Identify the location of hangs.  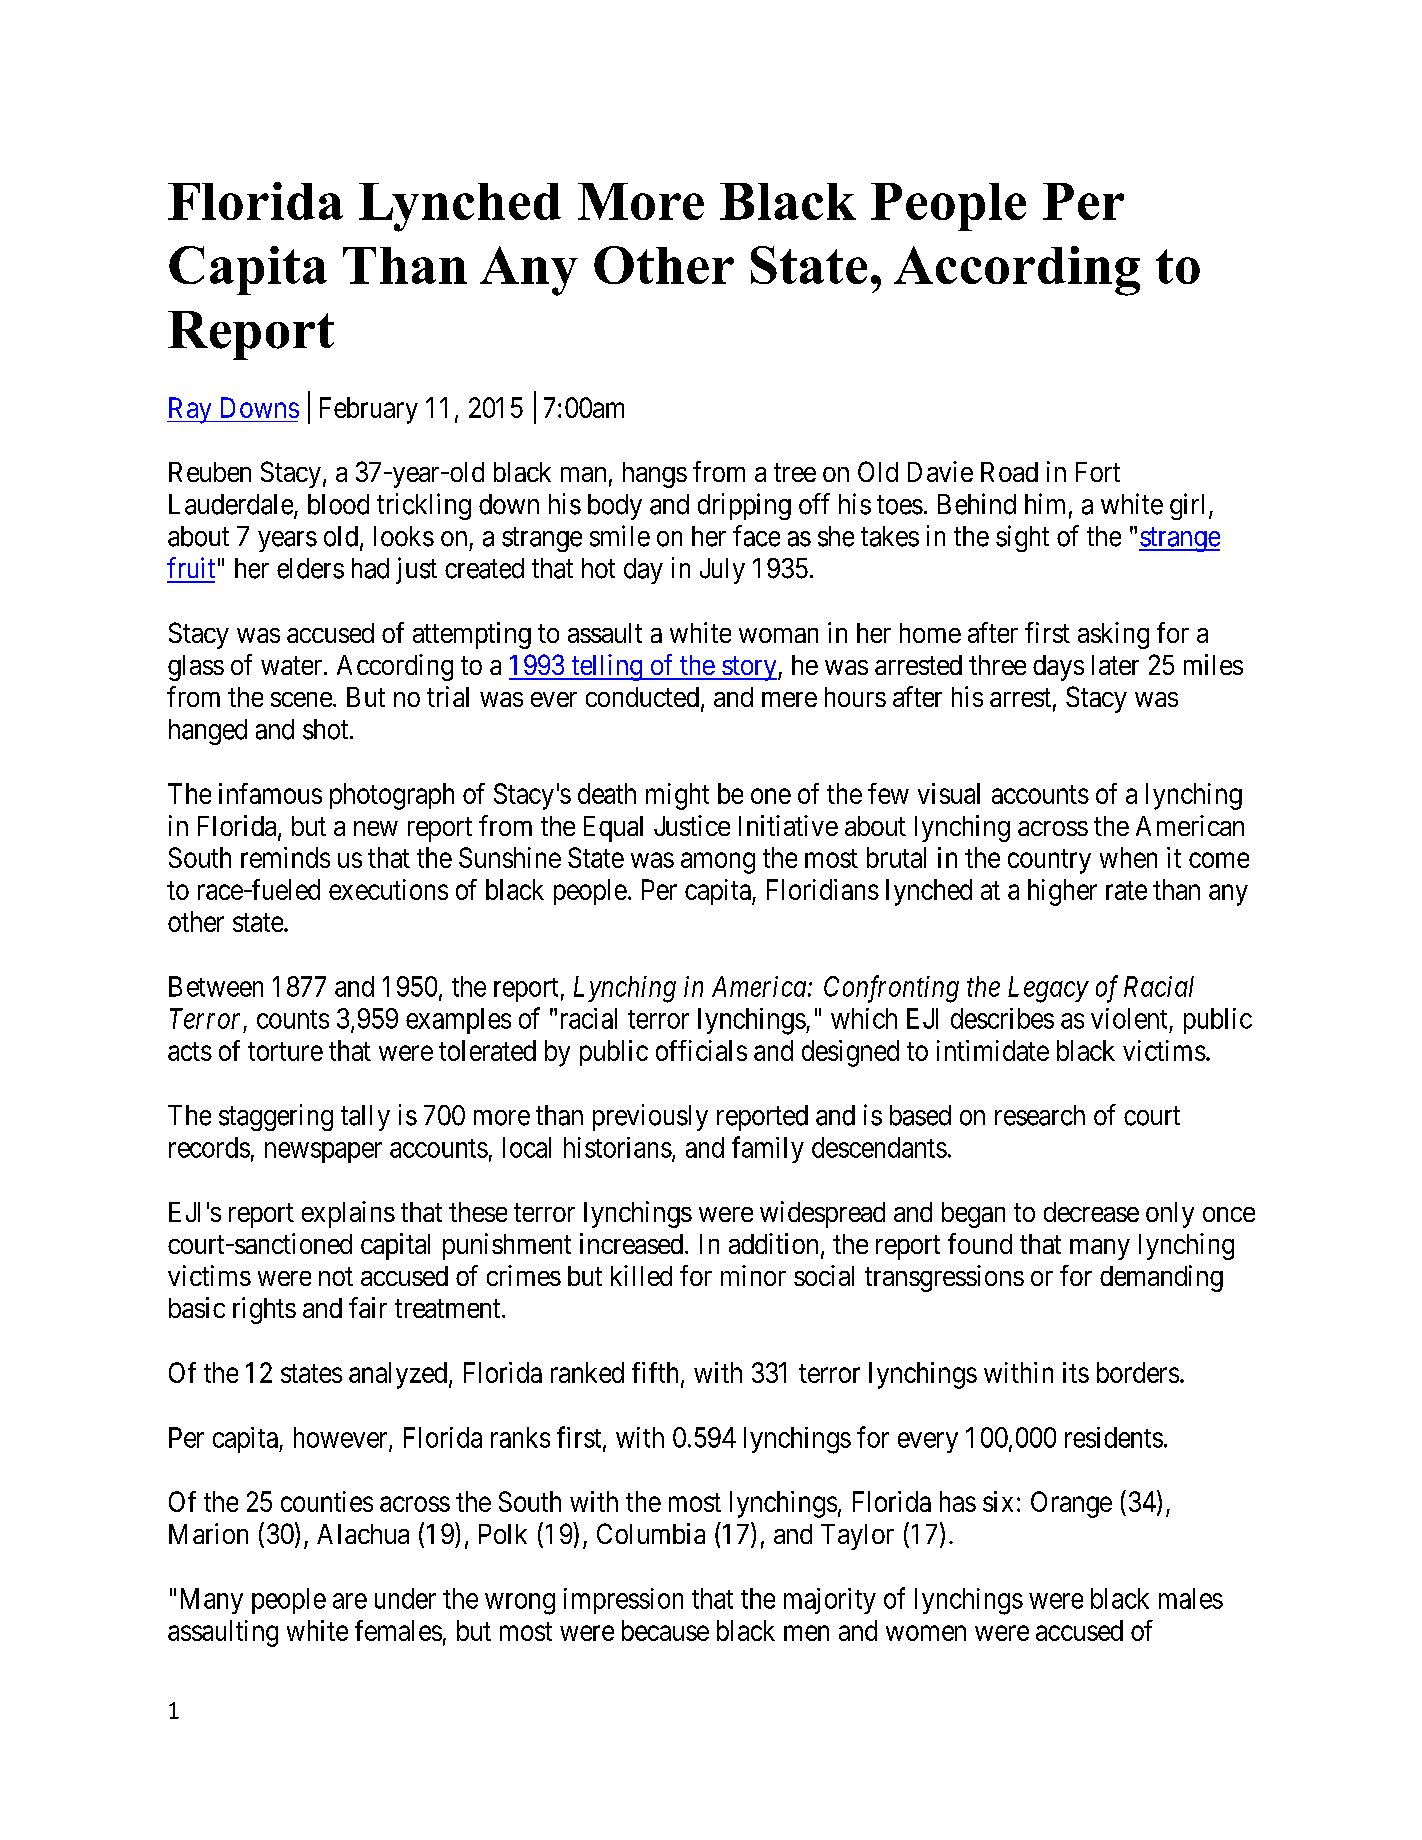
(655, 475).
